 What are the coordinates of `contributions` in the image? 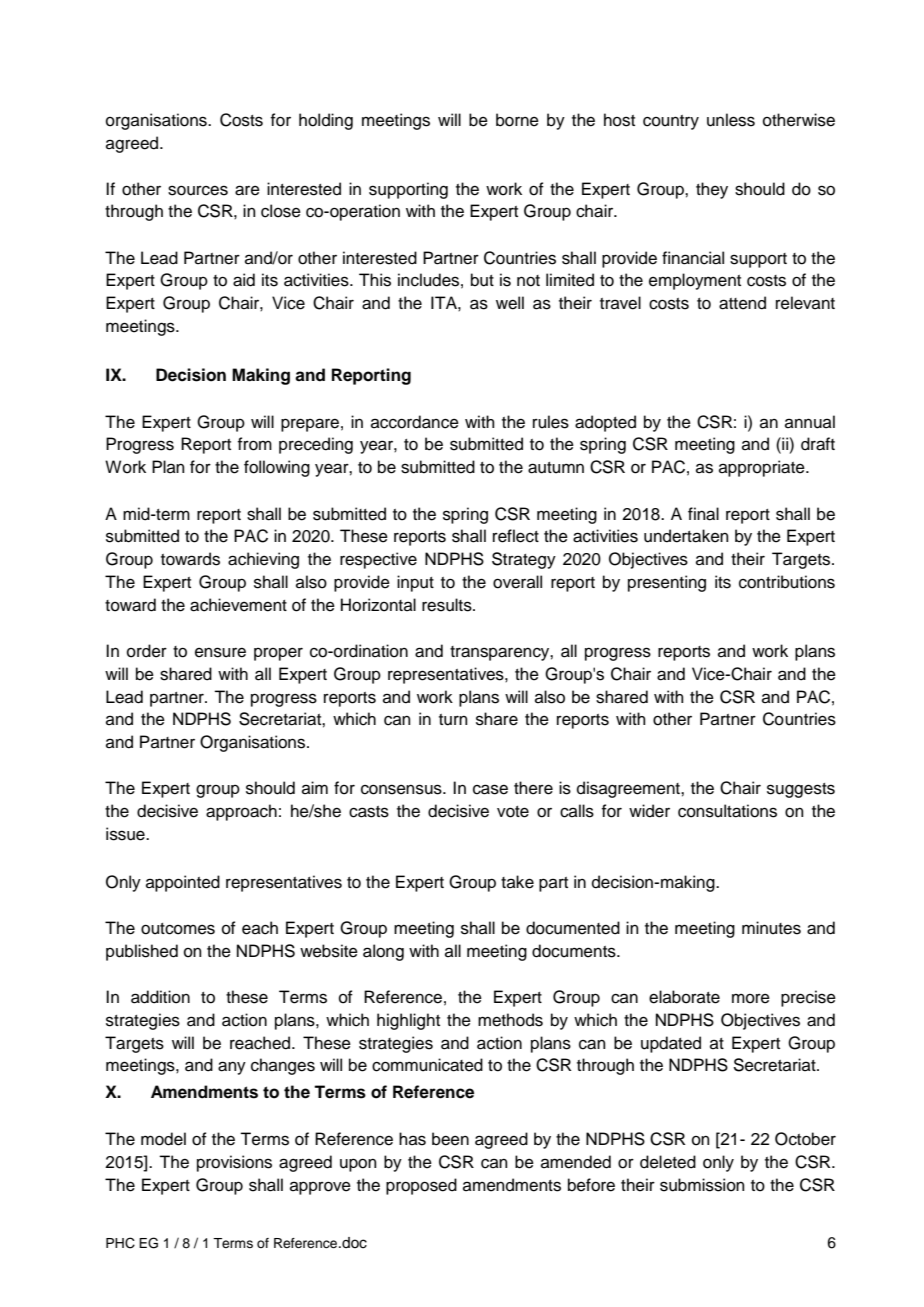 It's located at (787, 582).
